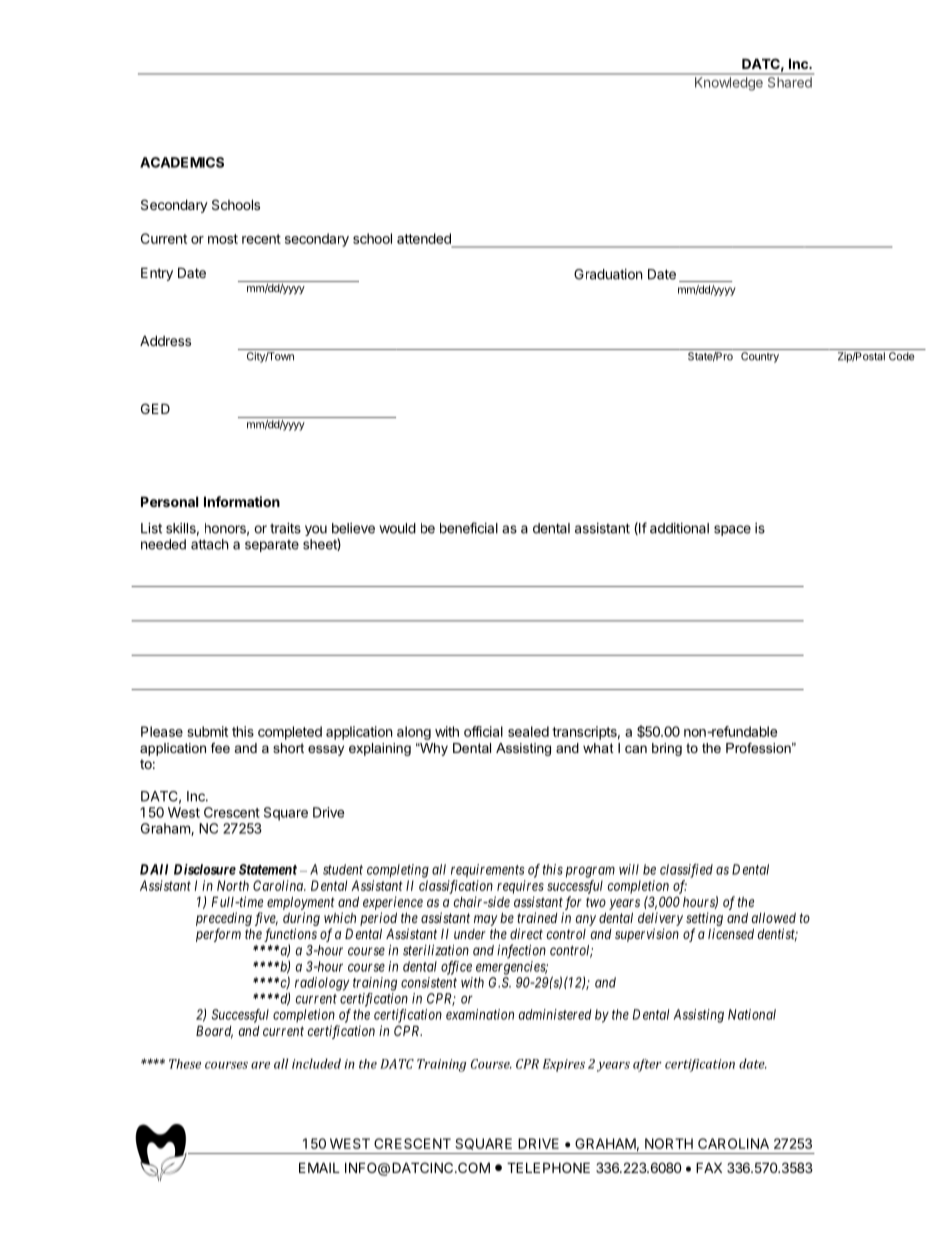  Describe the element at coordinates (319, 1167) in the screenshot. I see `EMAIL` at that location.
